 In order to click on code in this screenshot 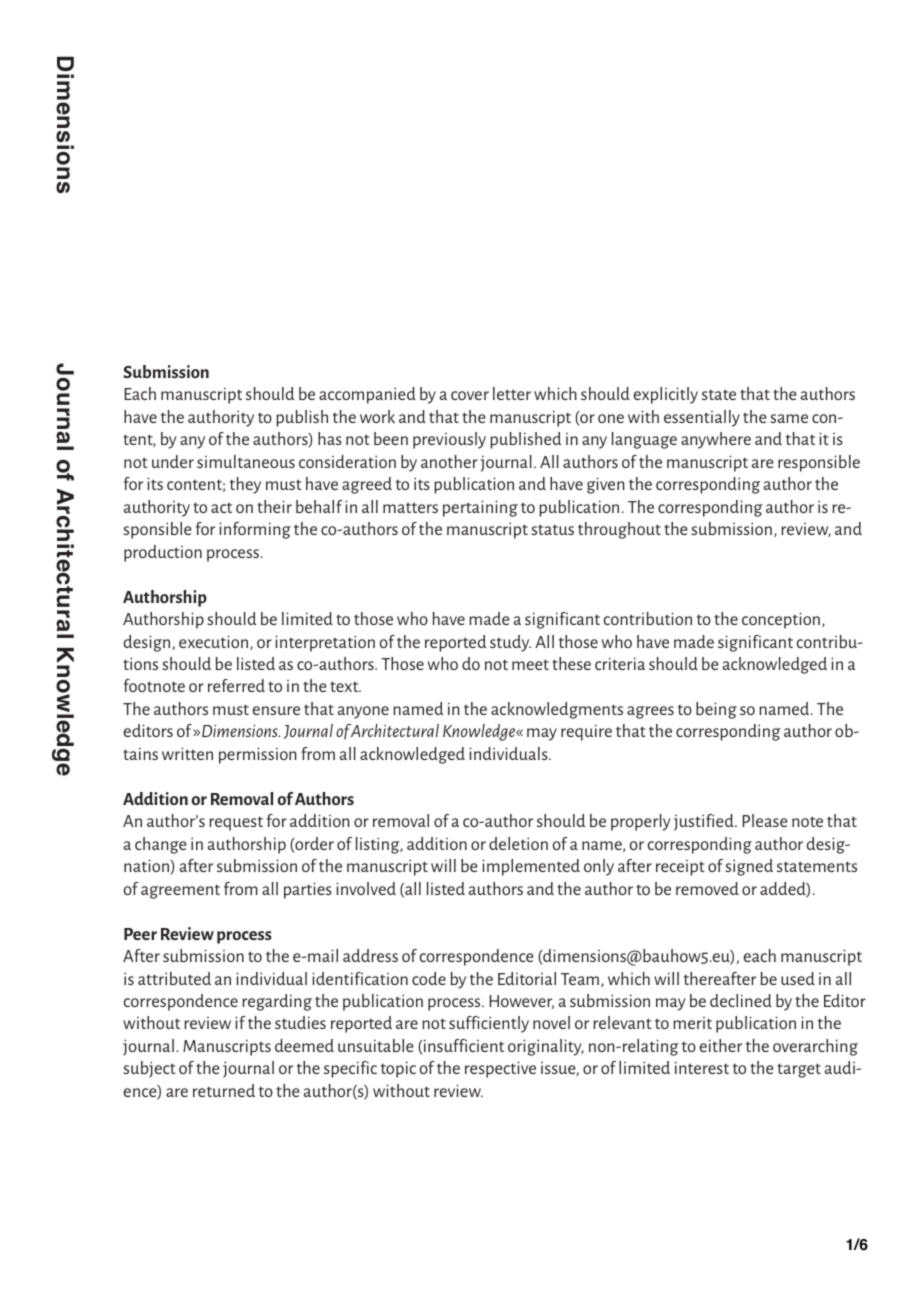, I will do `click(429, 978)`.
